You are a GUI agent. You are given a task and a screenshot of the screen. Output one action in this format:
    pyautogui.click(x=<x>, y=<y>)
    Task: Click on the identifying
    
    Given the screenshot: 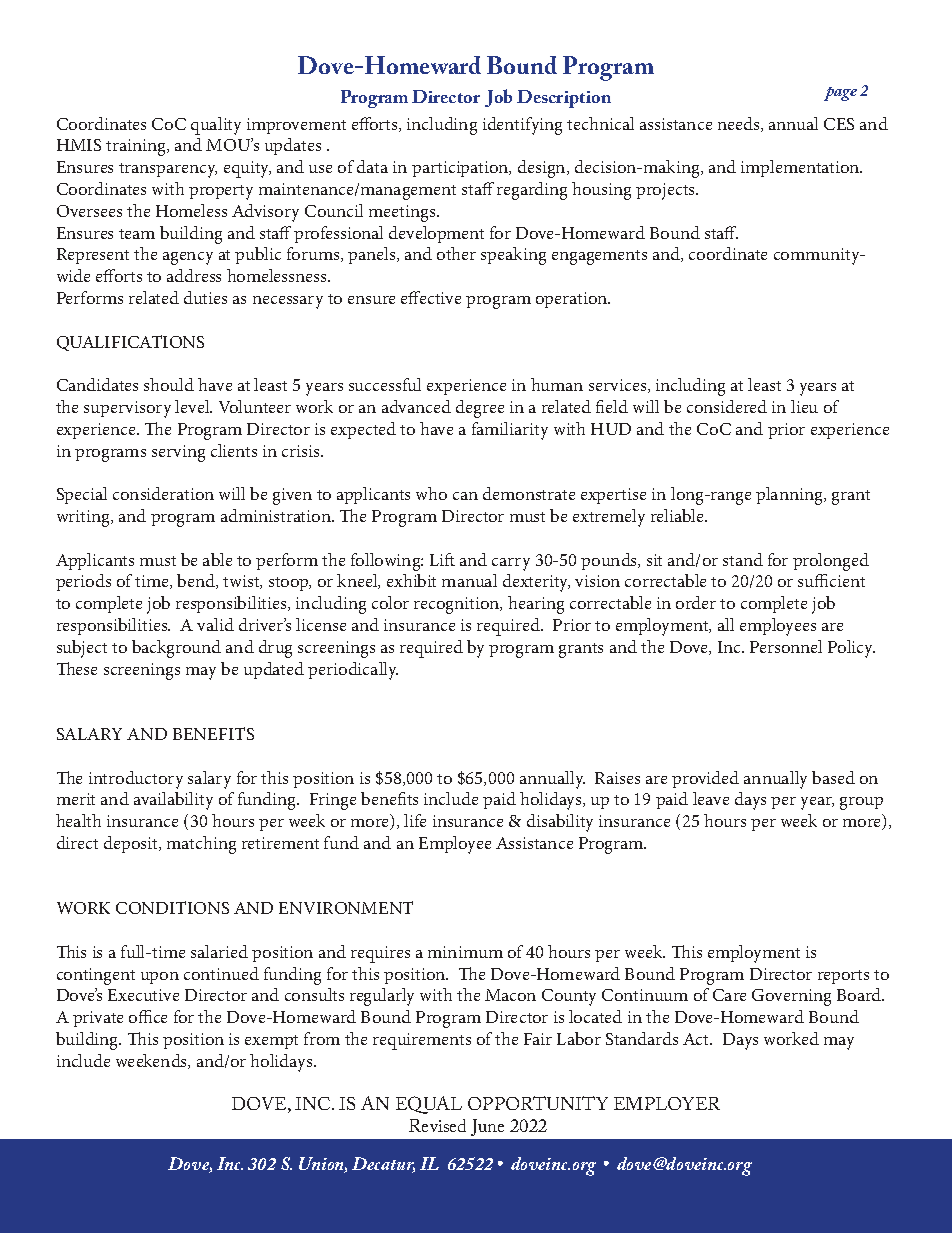 What is the action you would take?
    pyautogui.click(x=522, y=126)
